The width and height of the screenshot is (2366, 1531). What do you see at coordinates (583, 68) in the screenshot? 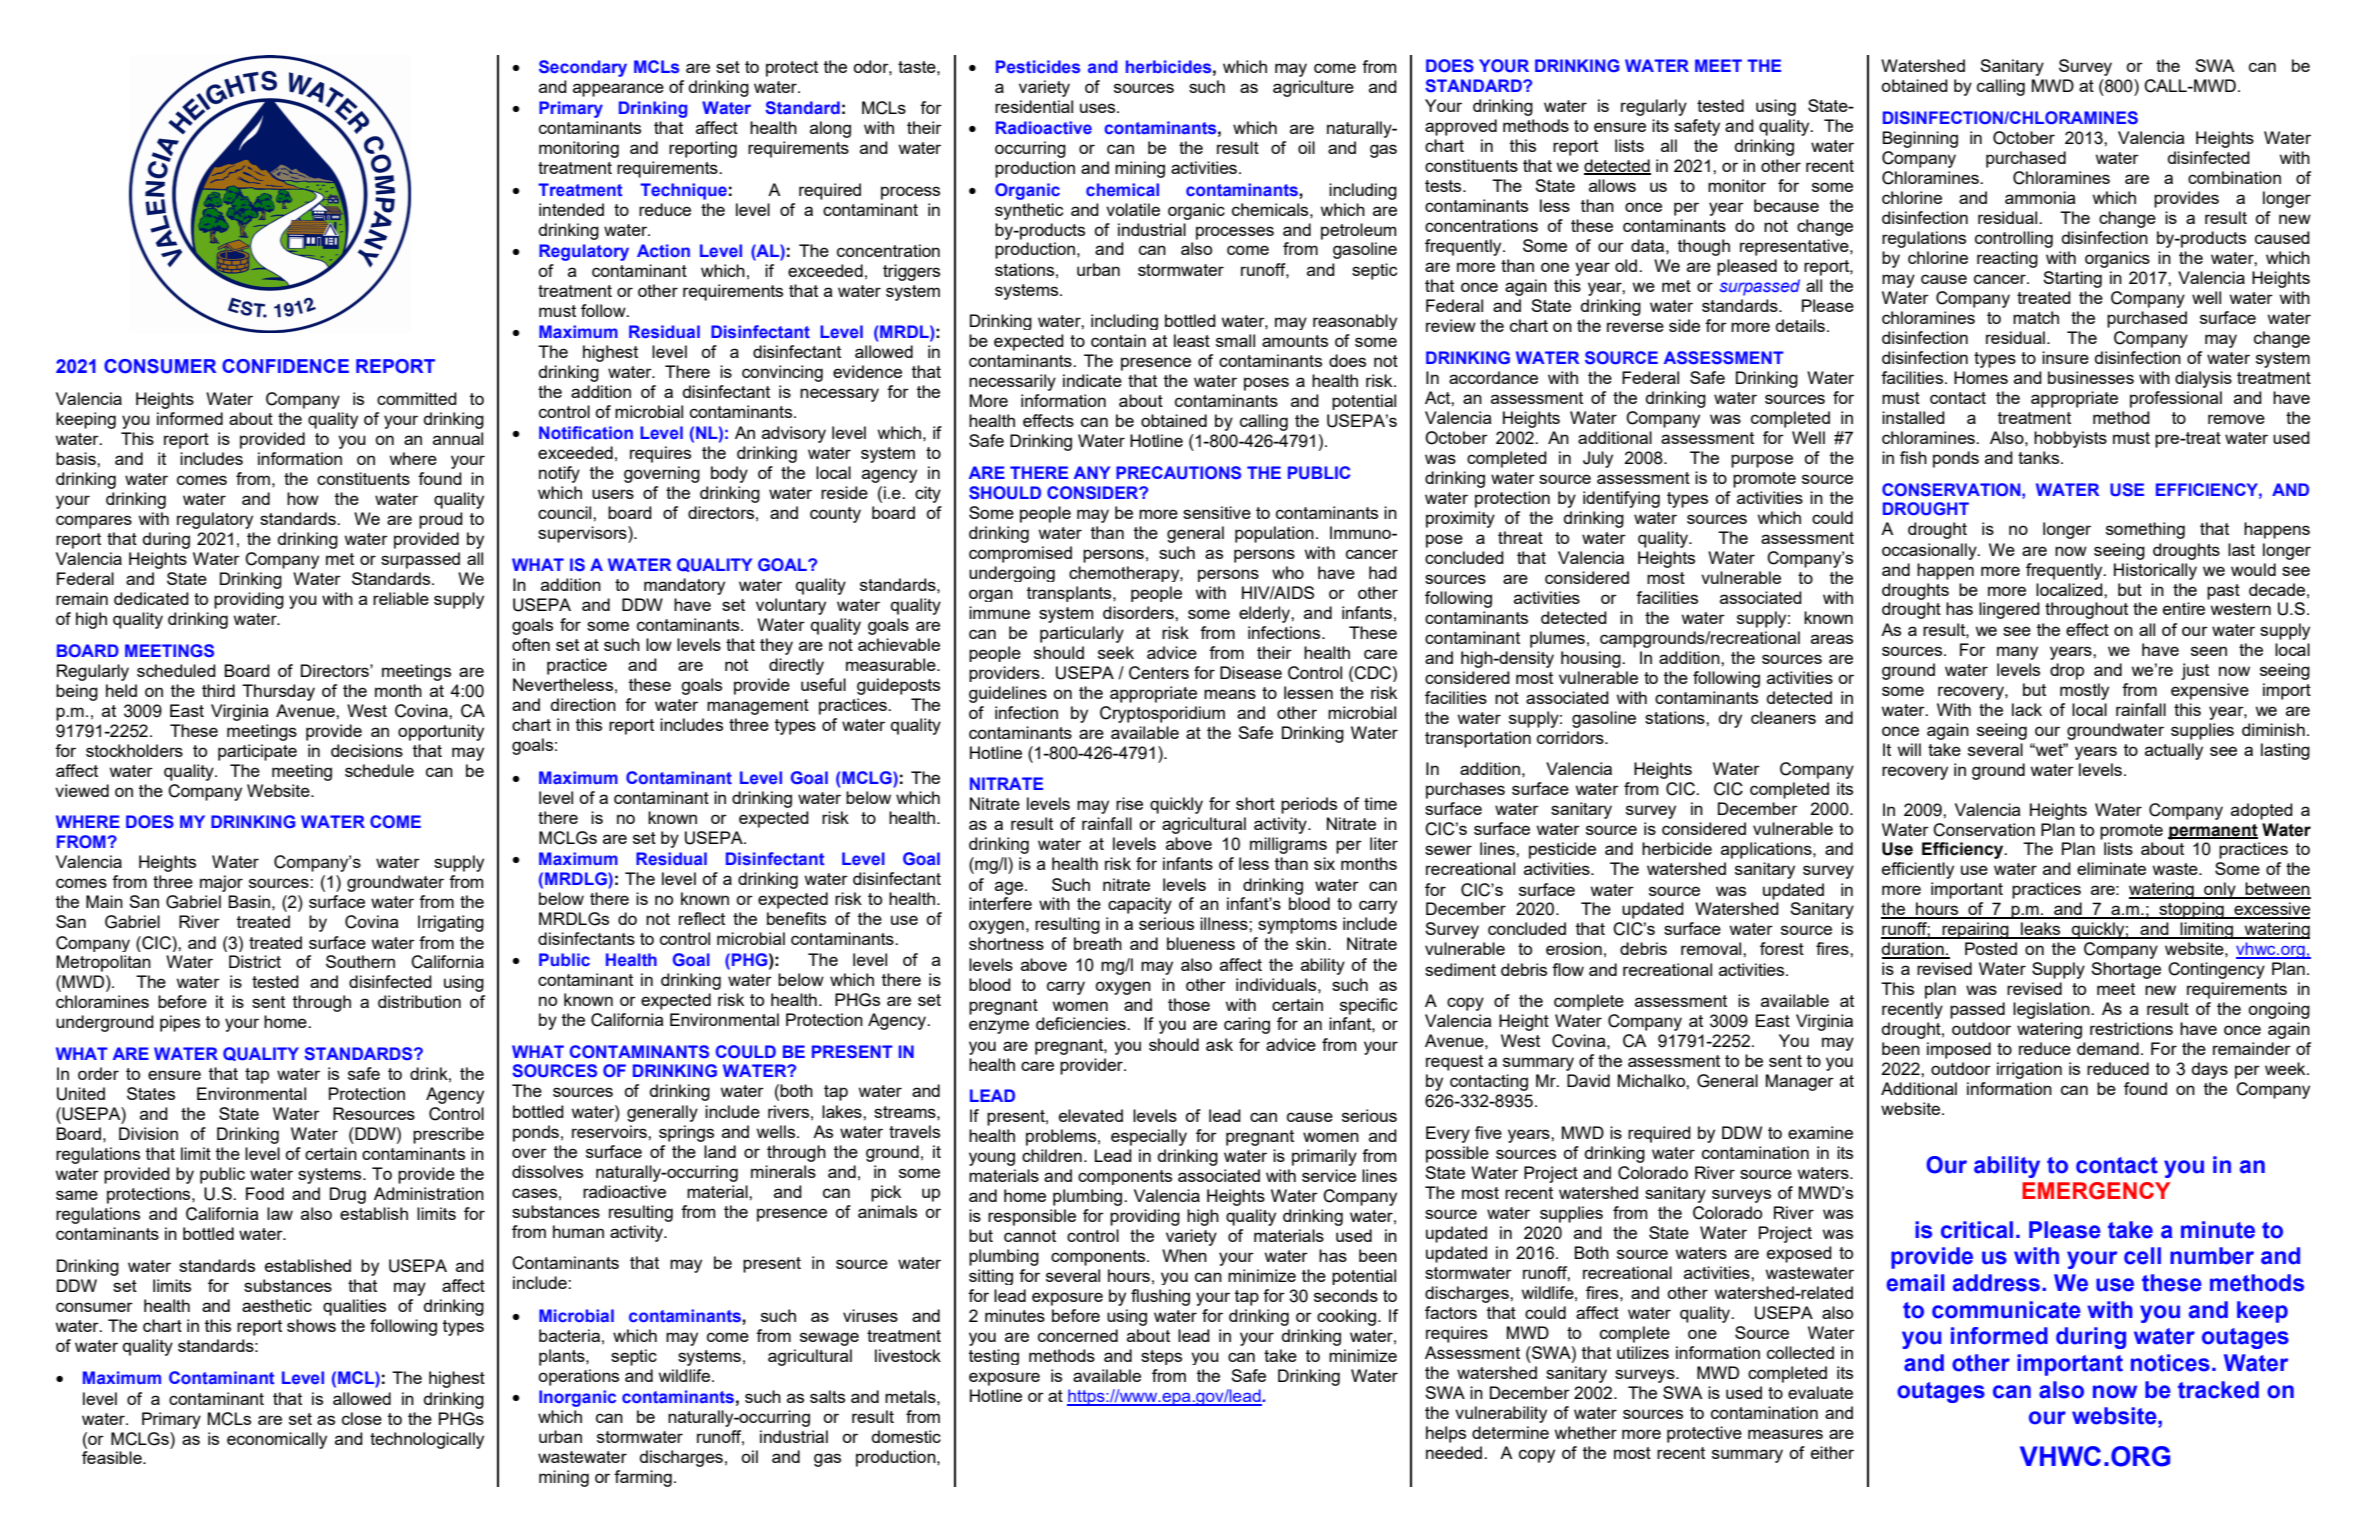
I see `Secondary` at bounding box center [583, 68].
